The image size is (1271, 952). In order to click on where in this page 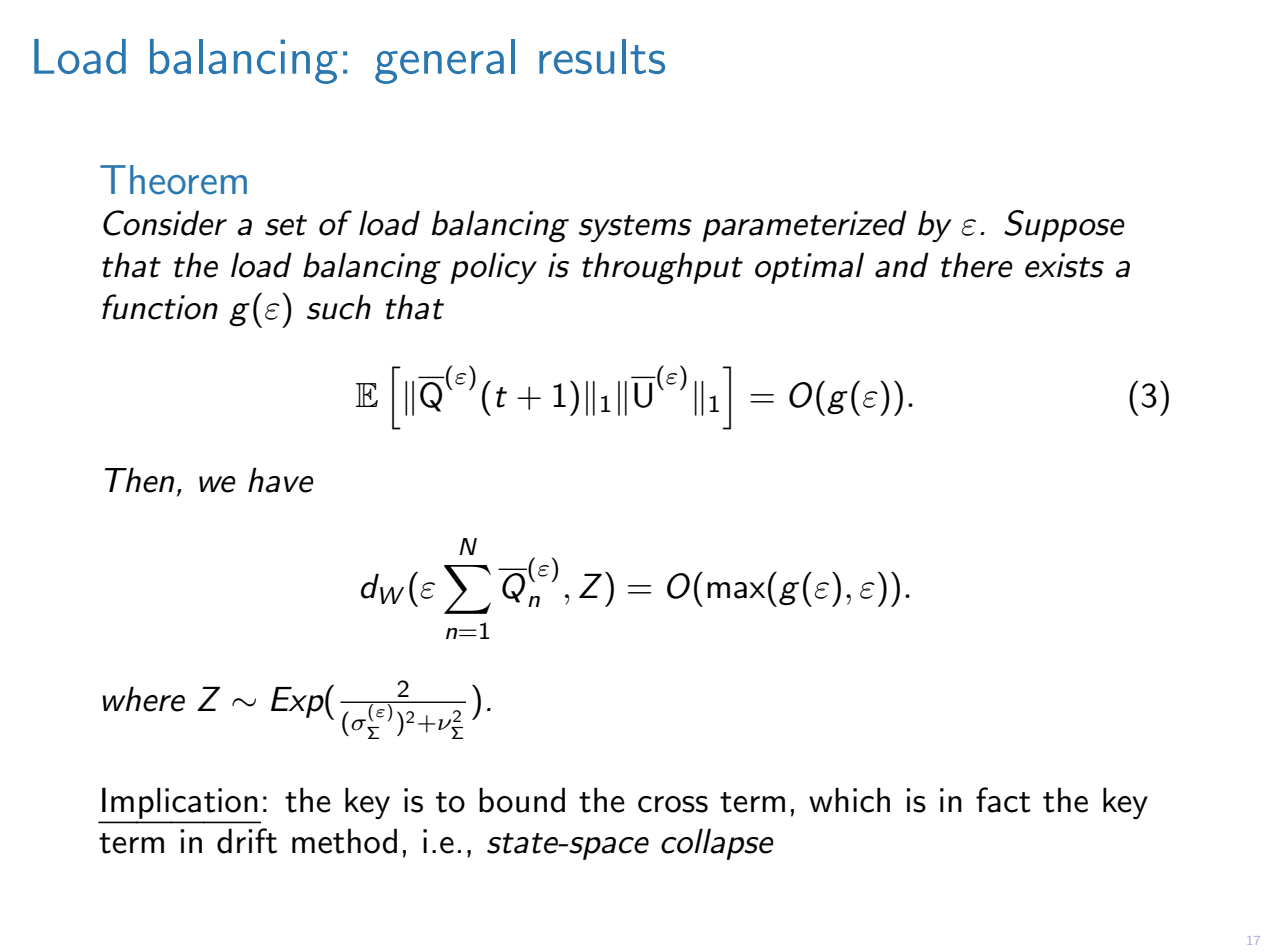, I will do `click(143, 699)`.
